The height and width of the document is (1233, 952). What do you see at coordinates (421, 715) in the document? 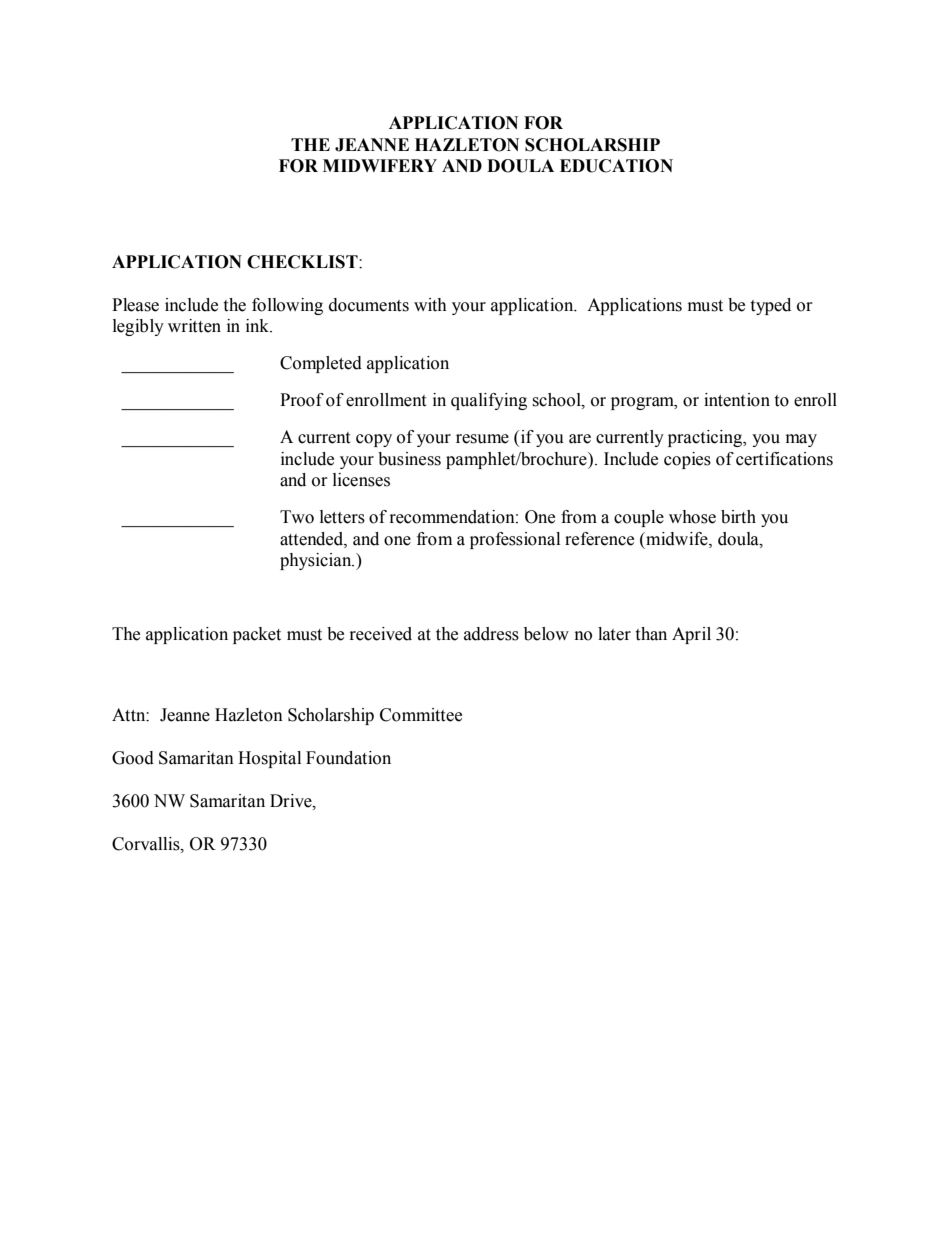
I see `Committee` at bounding box center [421, 715].
